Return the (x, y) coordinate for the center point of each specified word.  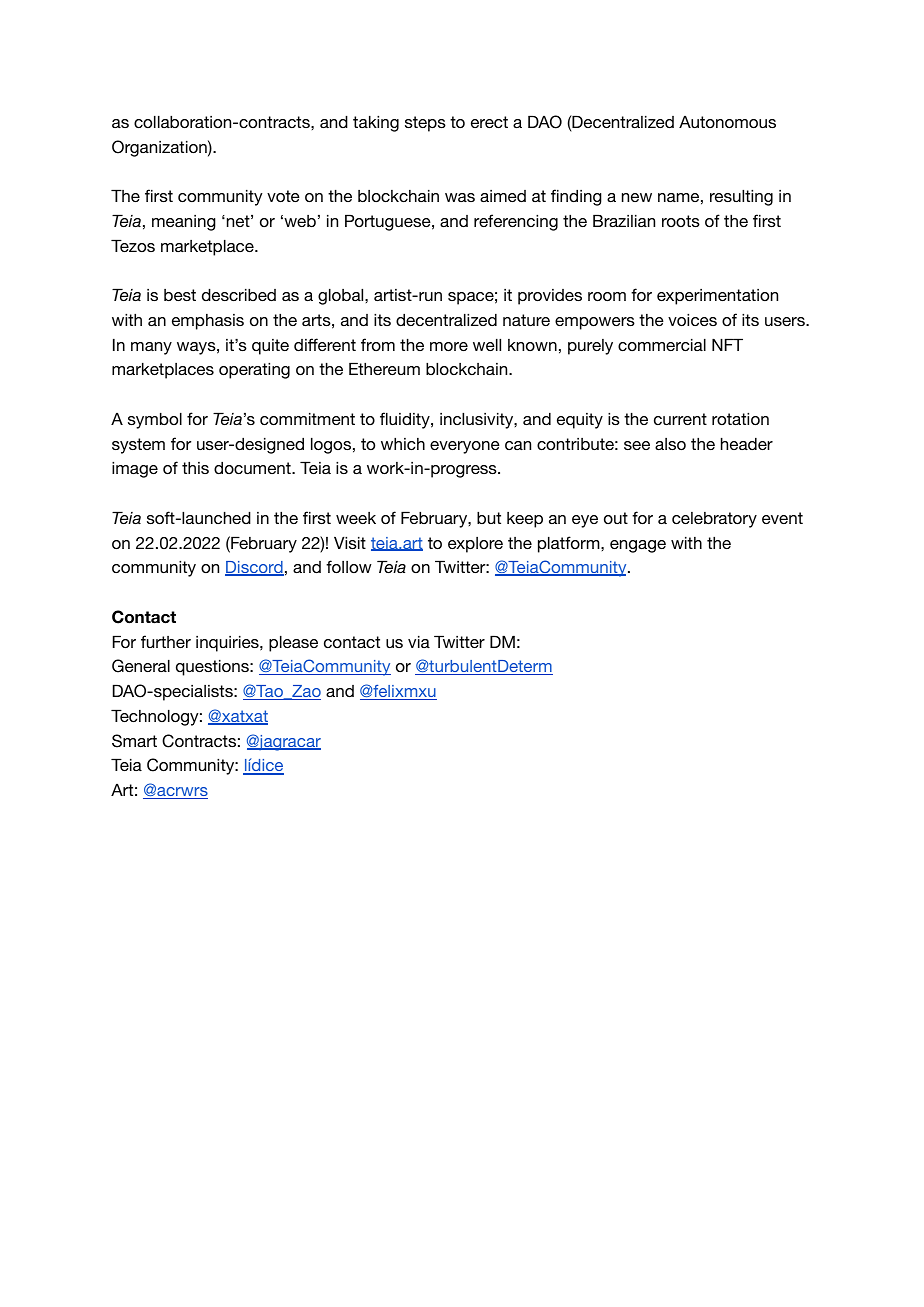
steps (425, 124)
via (419, 642)
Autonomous (727, 122)
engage (638, 546)
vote (283, 196)
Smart (134, 741)
